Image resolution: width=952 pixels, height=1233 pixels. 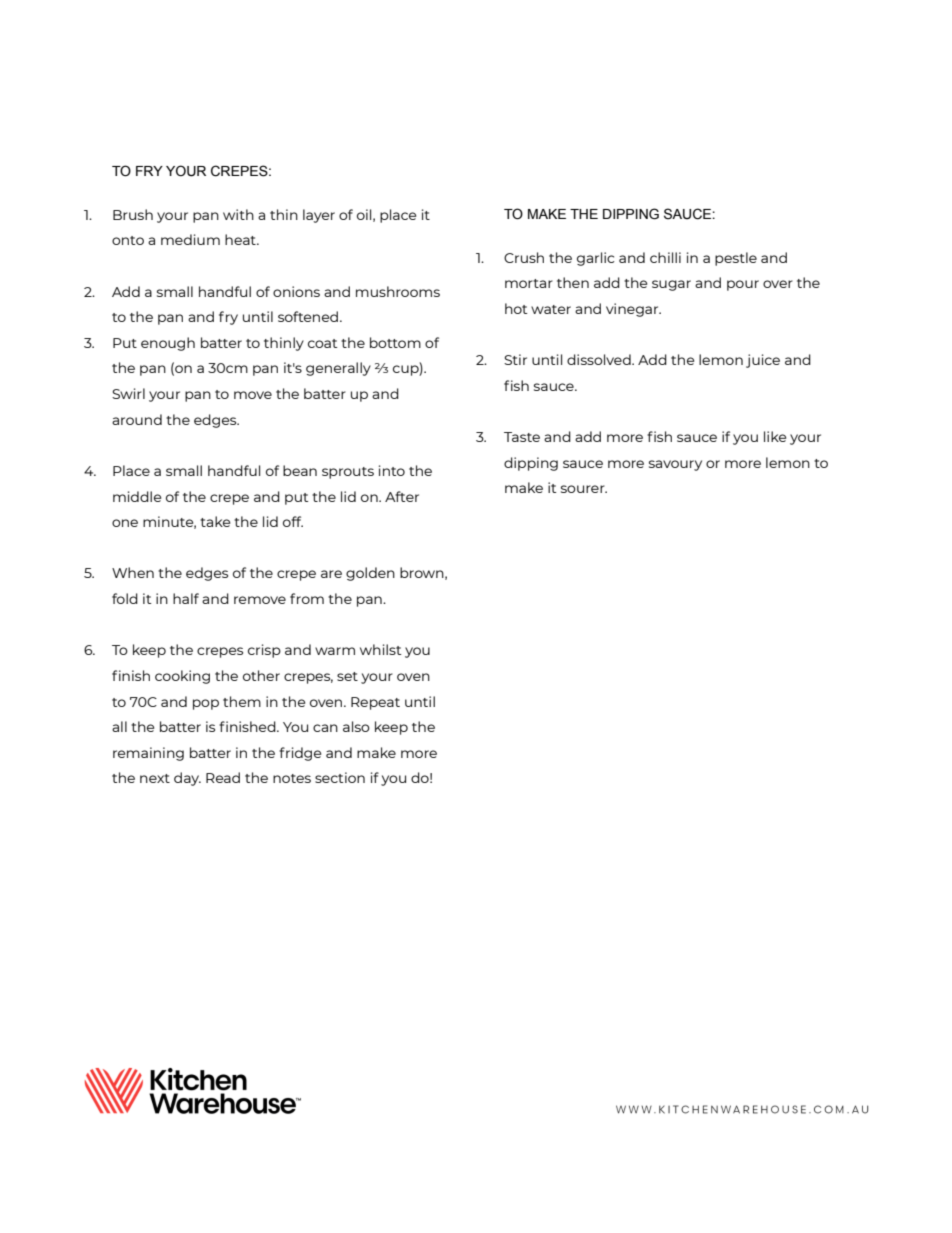 What do you see at coordinates (168, 344) in the image?
I see `enough` at bounding box center [168, 344].
